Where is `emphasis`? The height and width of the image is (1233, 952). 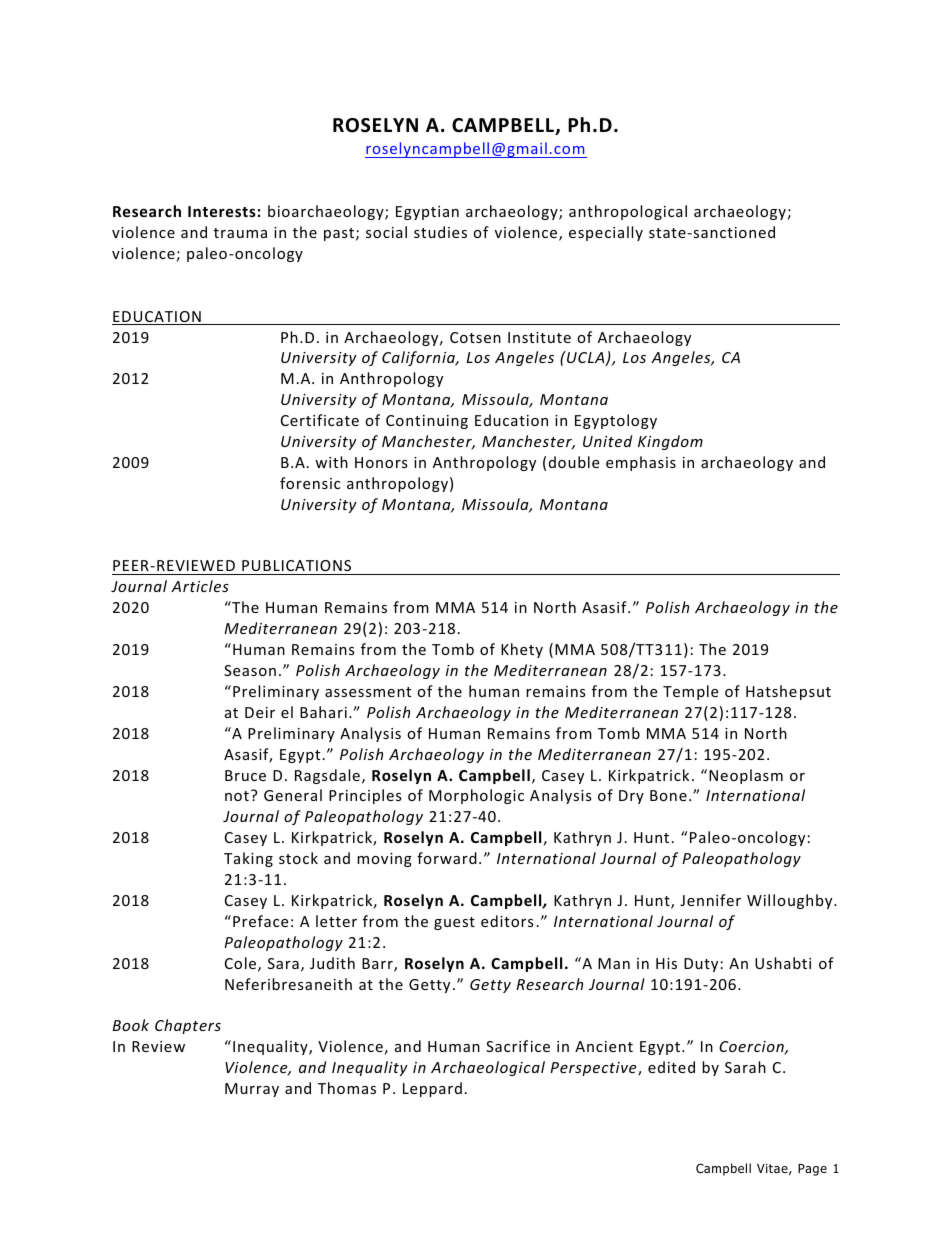
emphasis is located at coordinates (641, 463).
